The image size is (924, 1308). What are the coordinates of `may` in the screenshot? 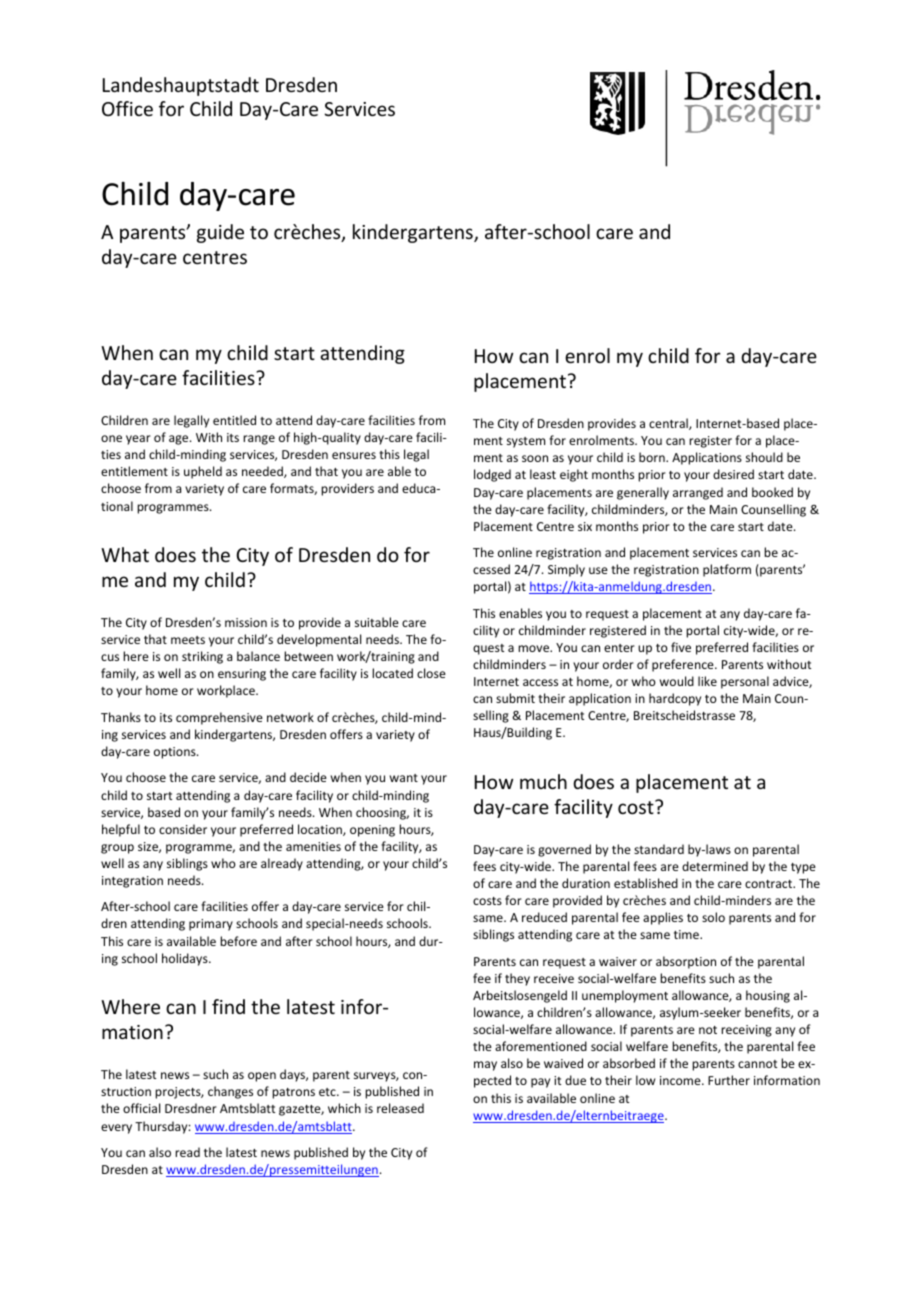 It's located at (485, 1066).
